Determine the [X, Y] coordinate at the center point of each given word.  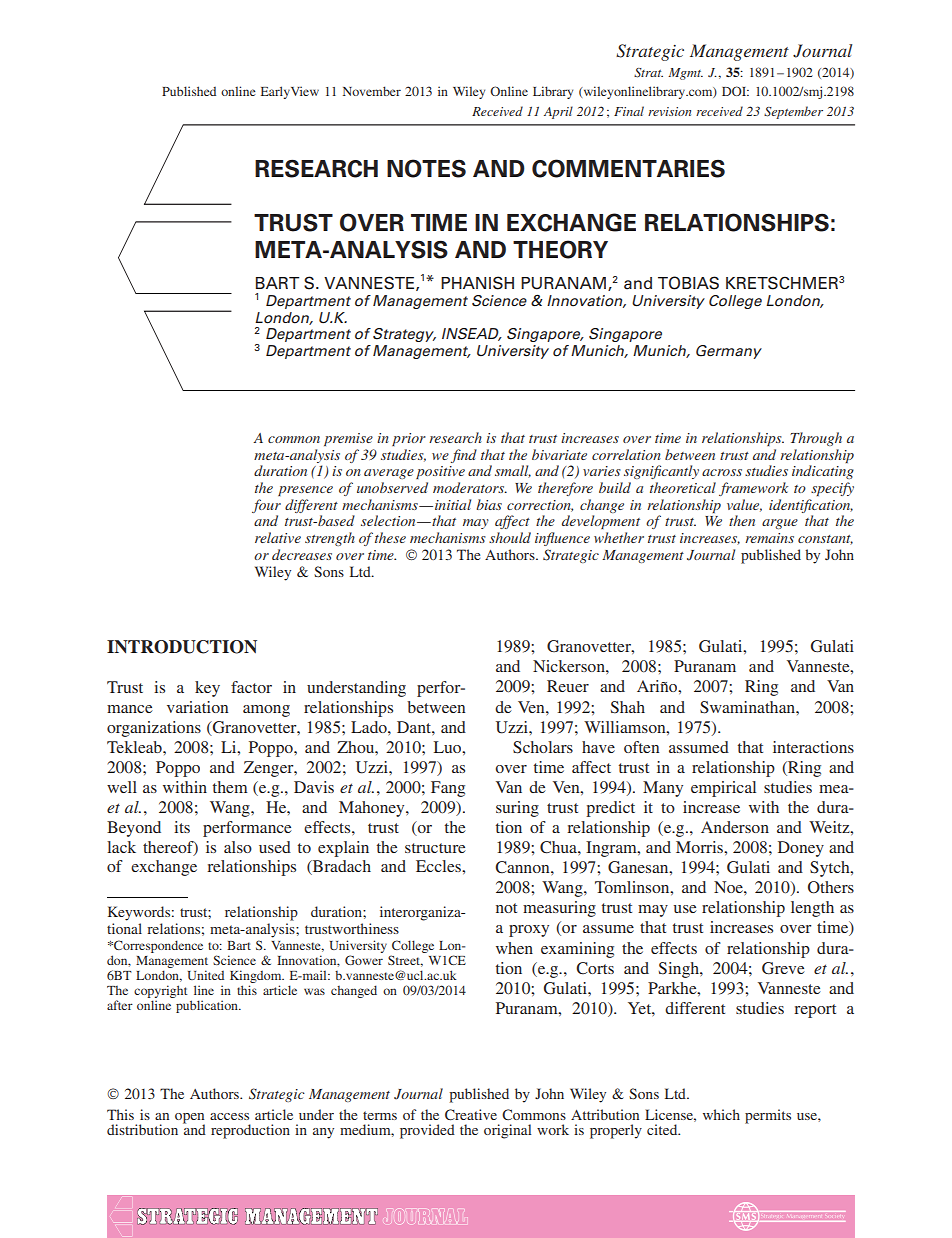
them [230, 787]
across [722, 472]
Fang [448, 789]
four [266, 506]
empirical [723, 789]
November [372, 91]
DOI [735, 91]
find [464, 456]
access [229, 1116]
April [558, 112]
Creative [471, 1114]
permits [768, 1116]
